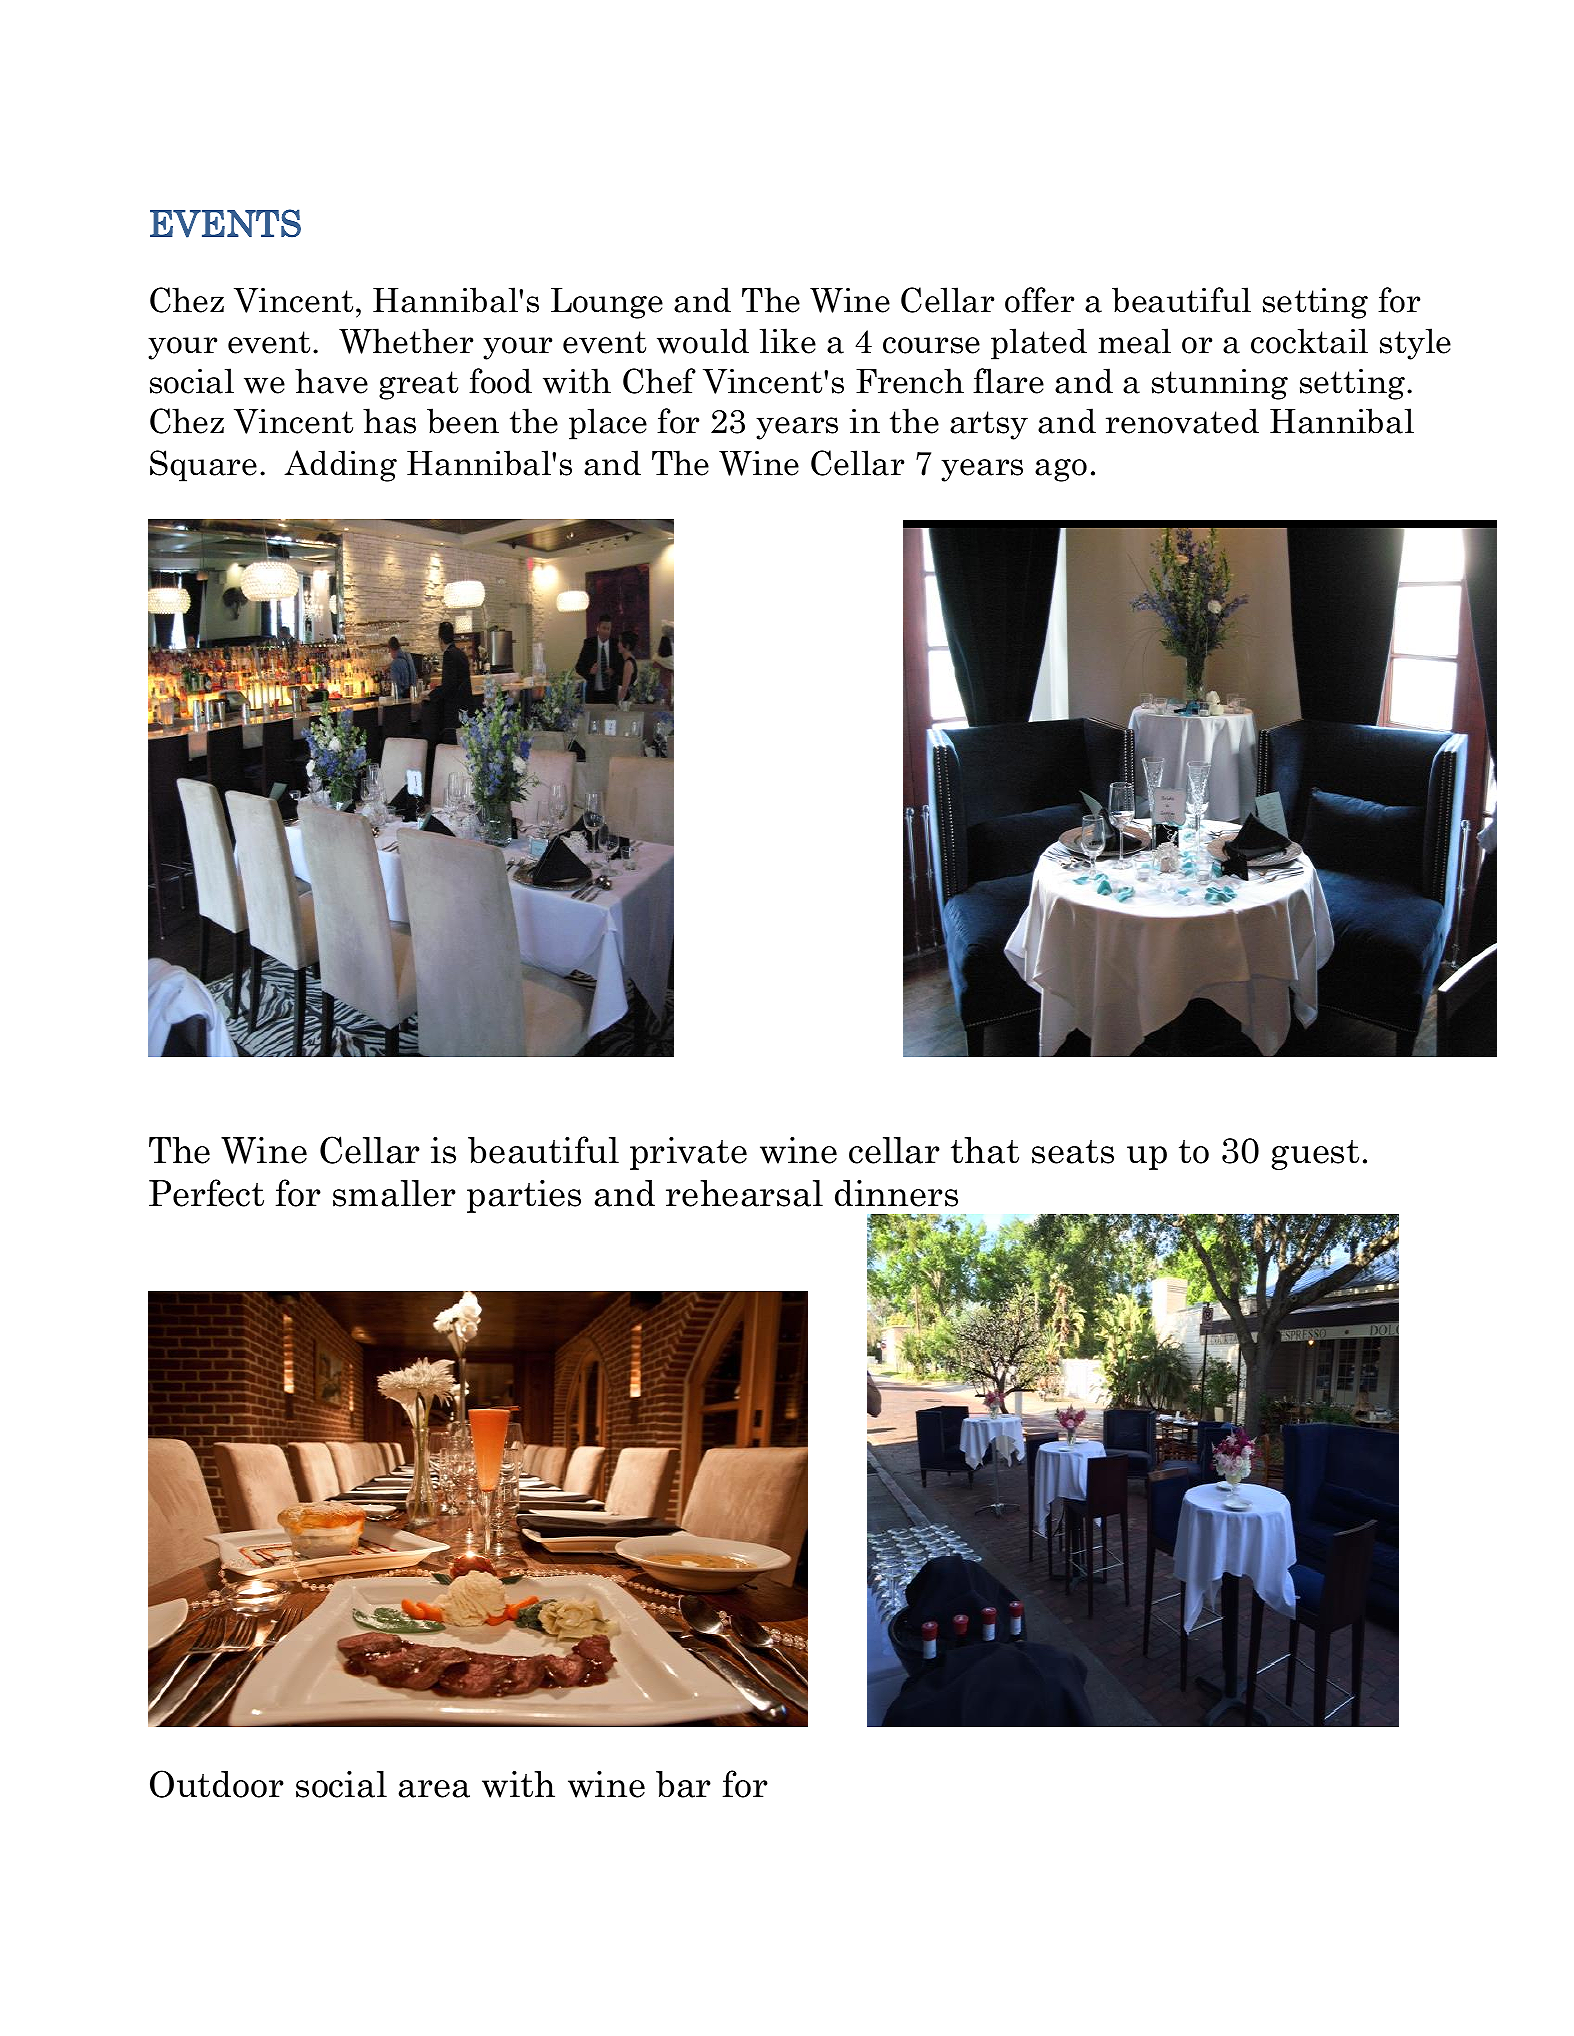 Image resolution: width=1574 pixels, height=2036 pixels. I want to click on seats, so click(1073, 1152).
